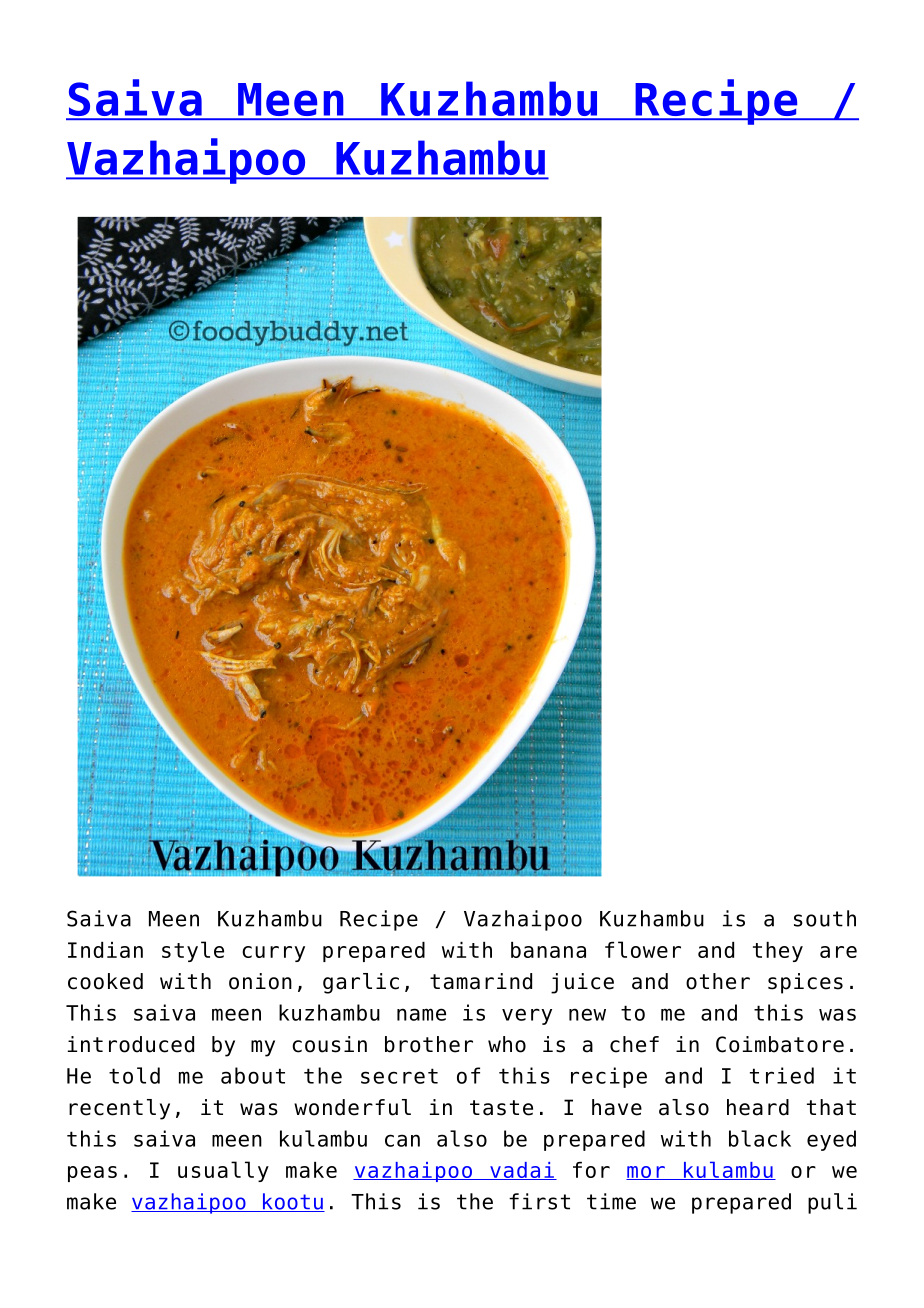 The height and width of the screenshot is (1308, 924). Describe the element at coordinates (134, 1075) in the screenshot. I see `told` at that location.
